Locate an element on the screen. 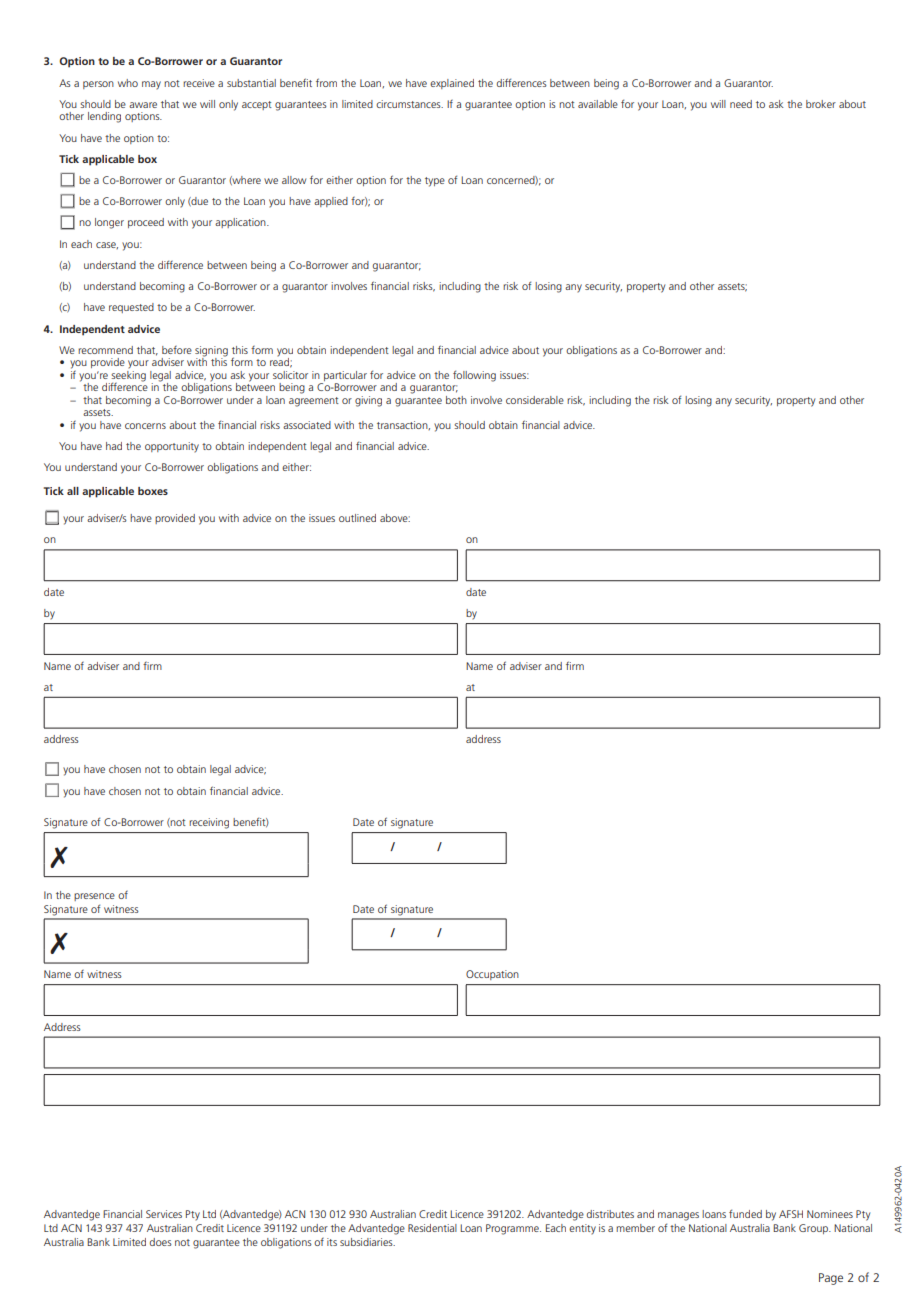 This screenshot has height=1308, width=924. need is located at coordinates (741, 104).
